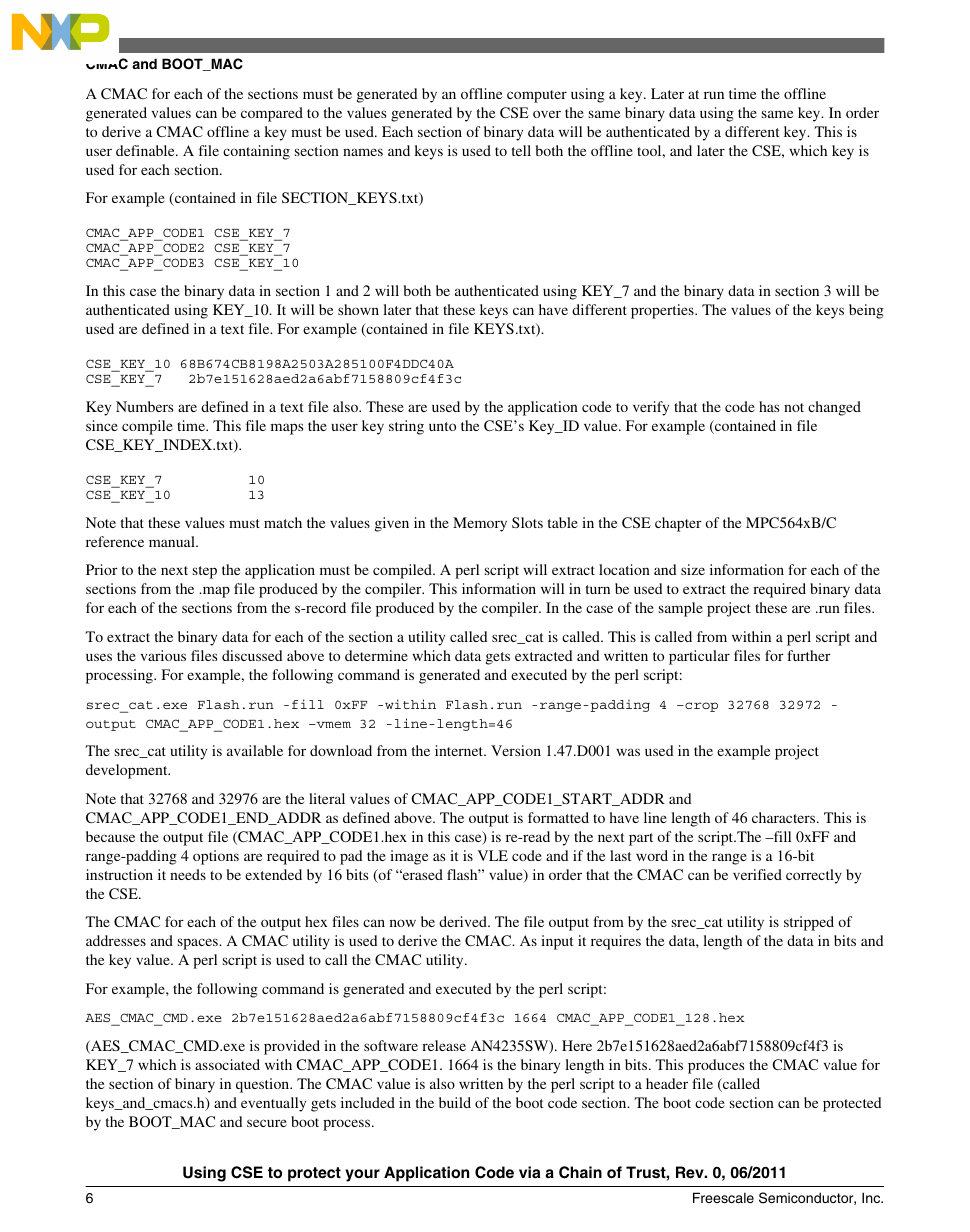  What do you see at coordinates (146, 150) in the screenshot?
I see `definable` at bounding box center [146, 150].
